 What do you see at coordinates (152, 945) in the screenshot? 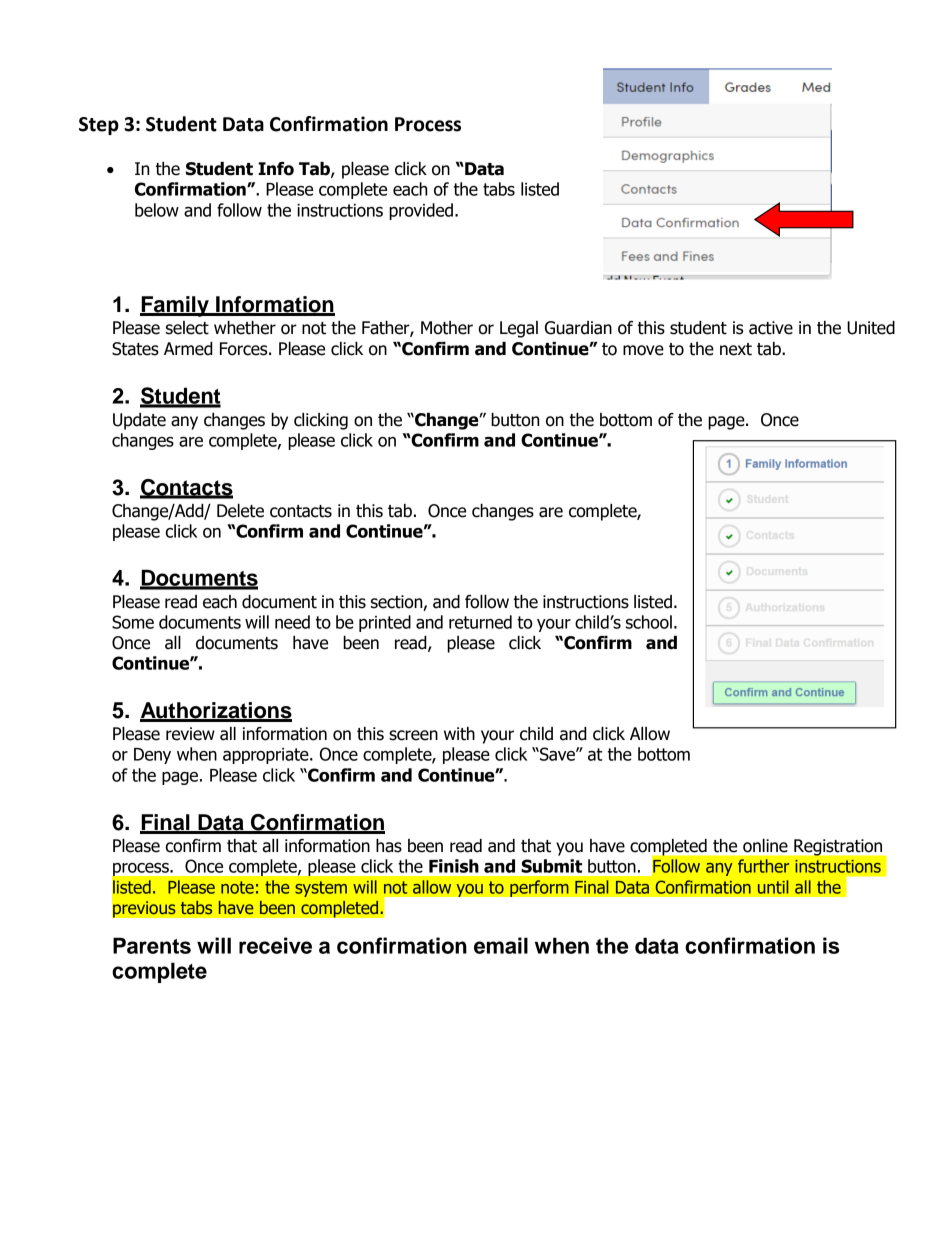
I see `Parents` at bounding box center [152, 945].
